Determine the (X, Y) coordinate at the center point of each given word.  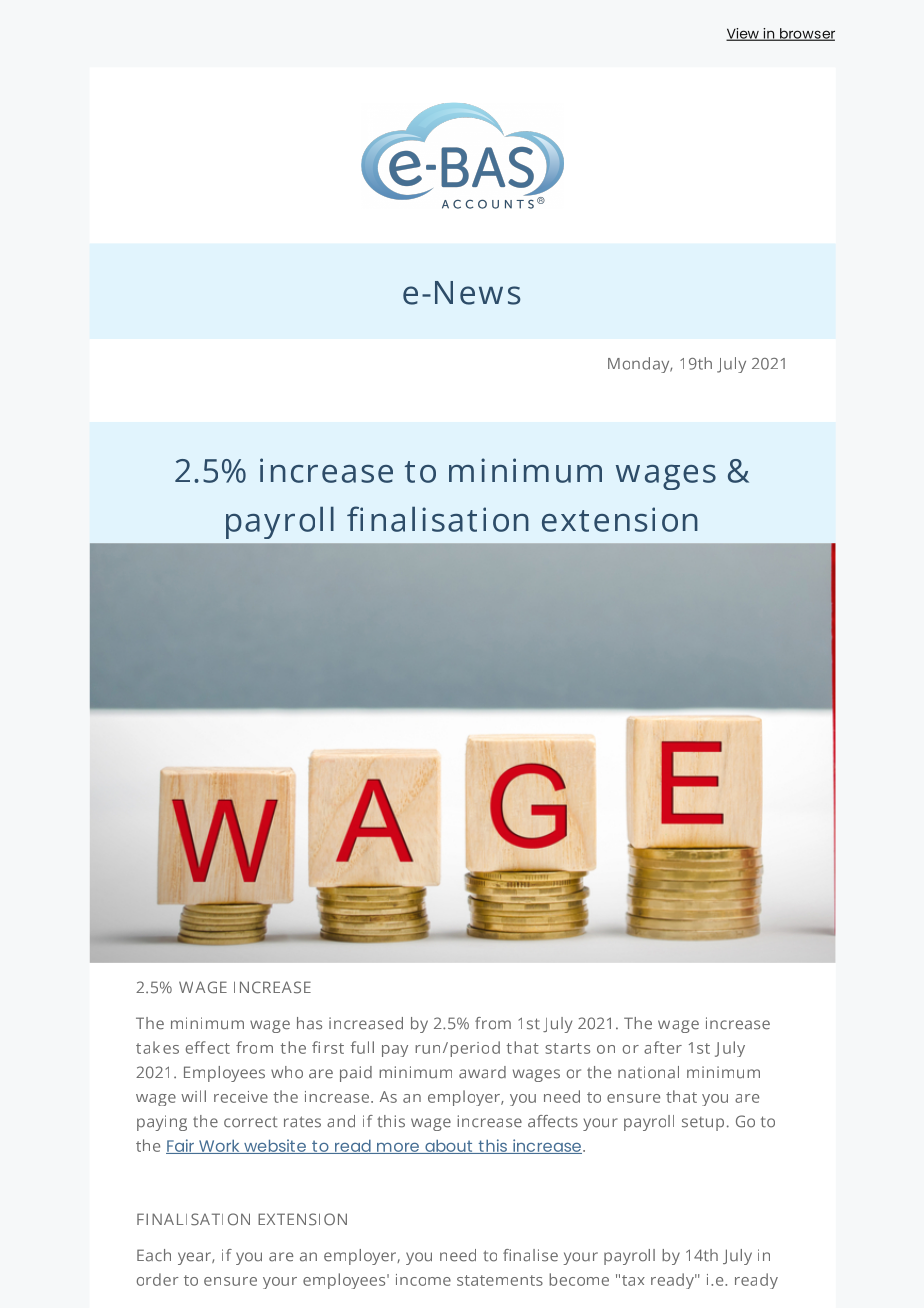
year (195, 1258)
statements (500, 1280)
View (743, 34)
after (663, 1047)
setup (703, 1124)
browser (806, 34)
